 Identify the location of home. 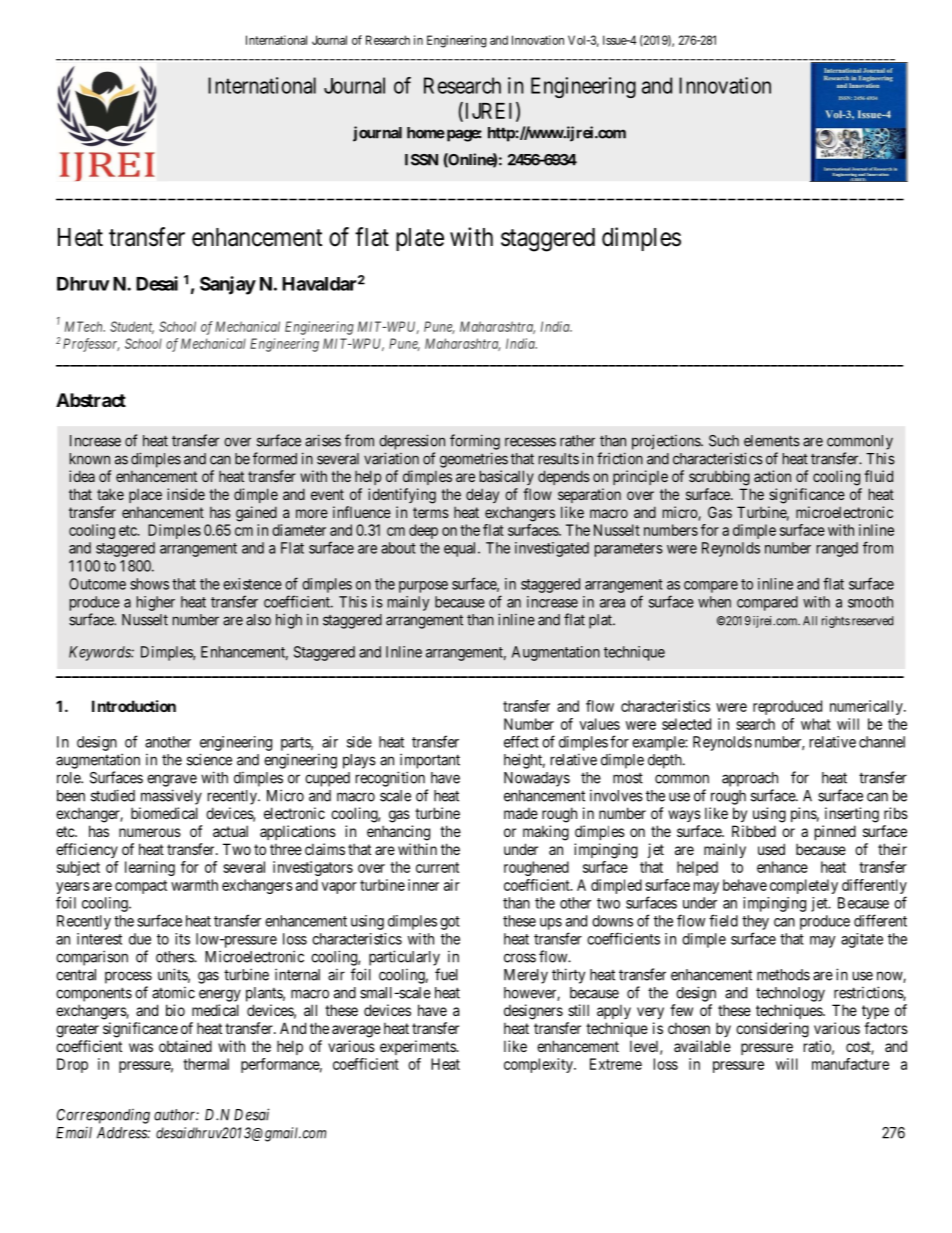
(426, 133).
